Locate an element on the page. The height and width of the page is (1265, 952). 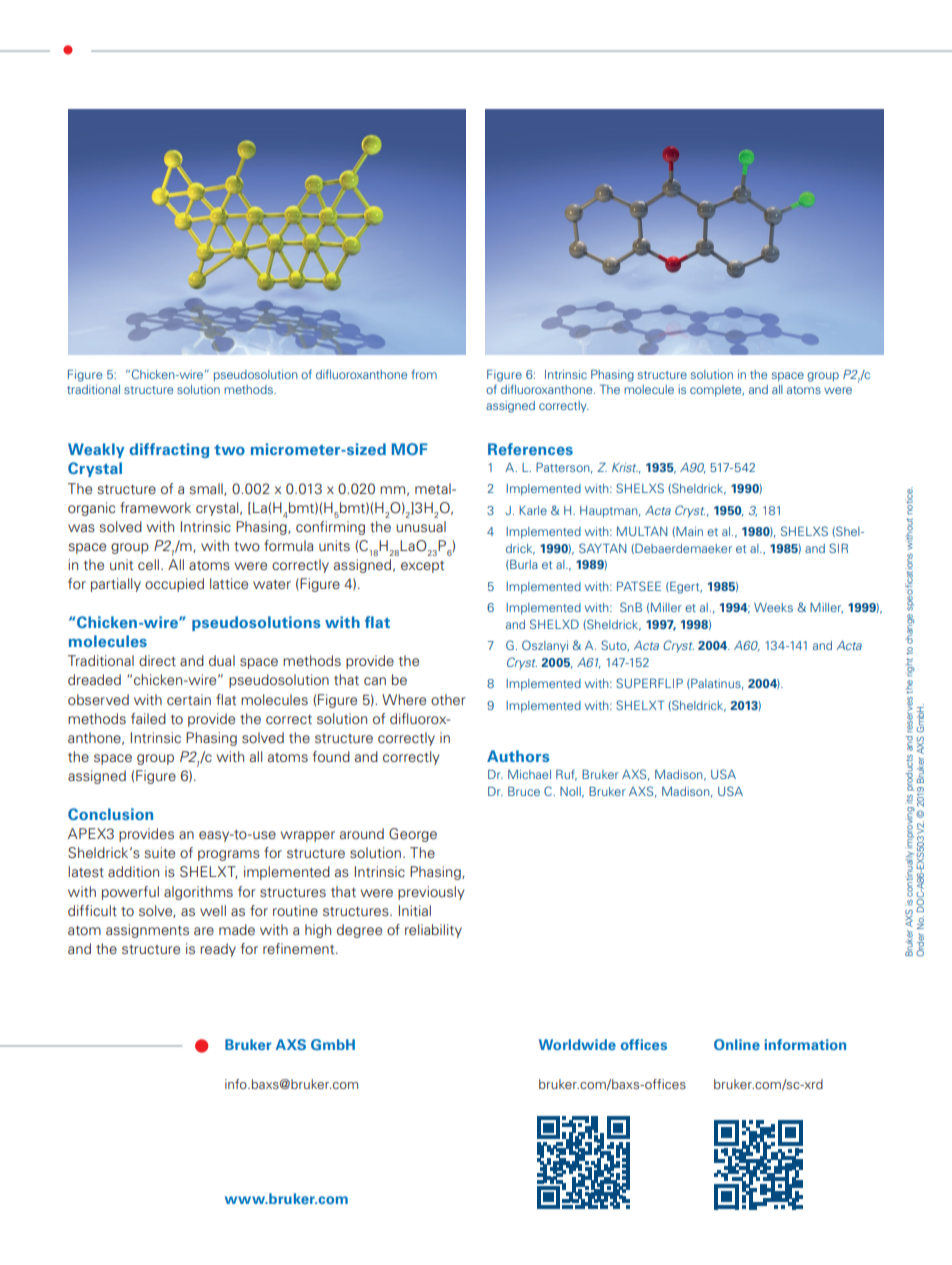
from is located at coordinates (424, 374).
